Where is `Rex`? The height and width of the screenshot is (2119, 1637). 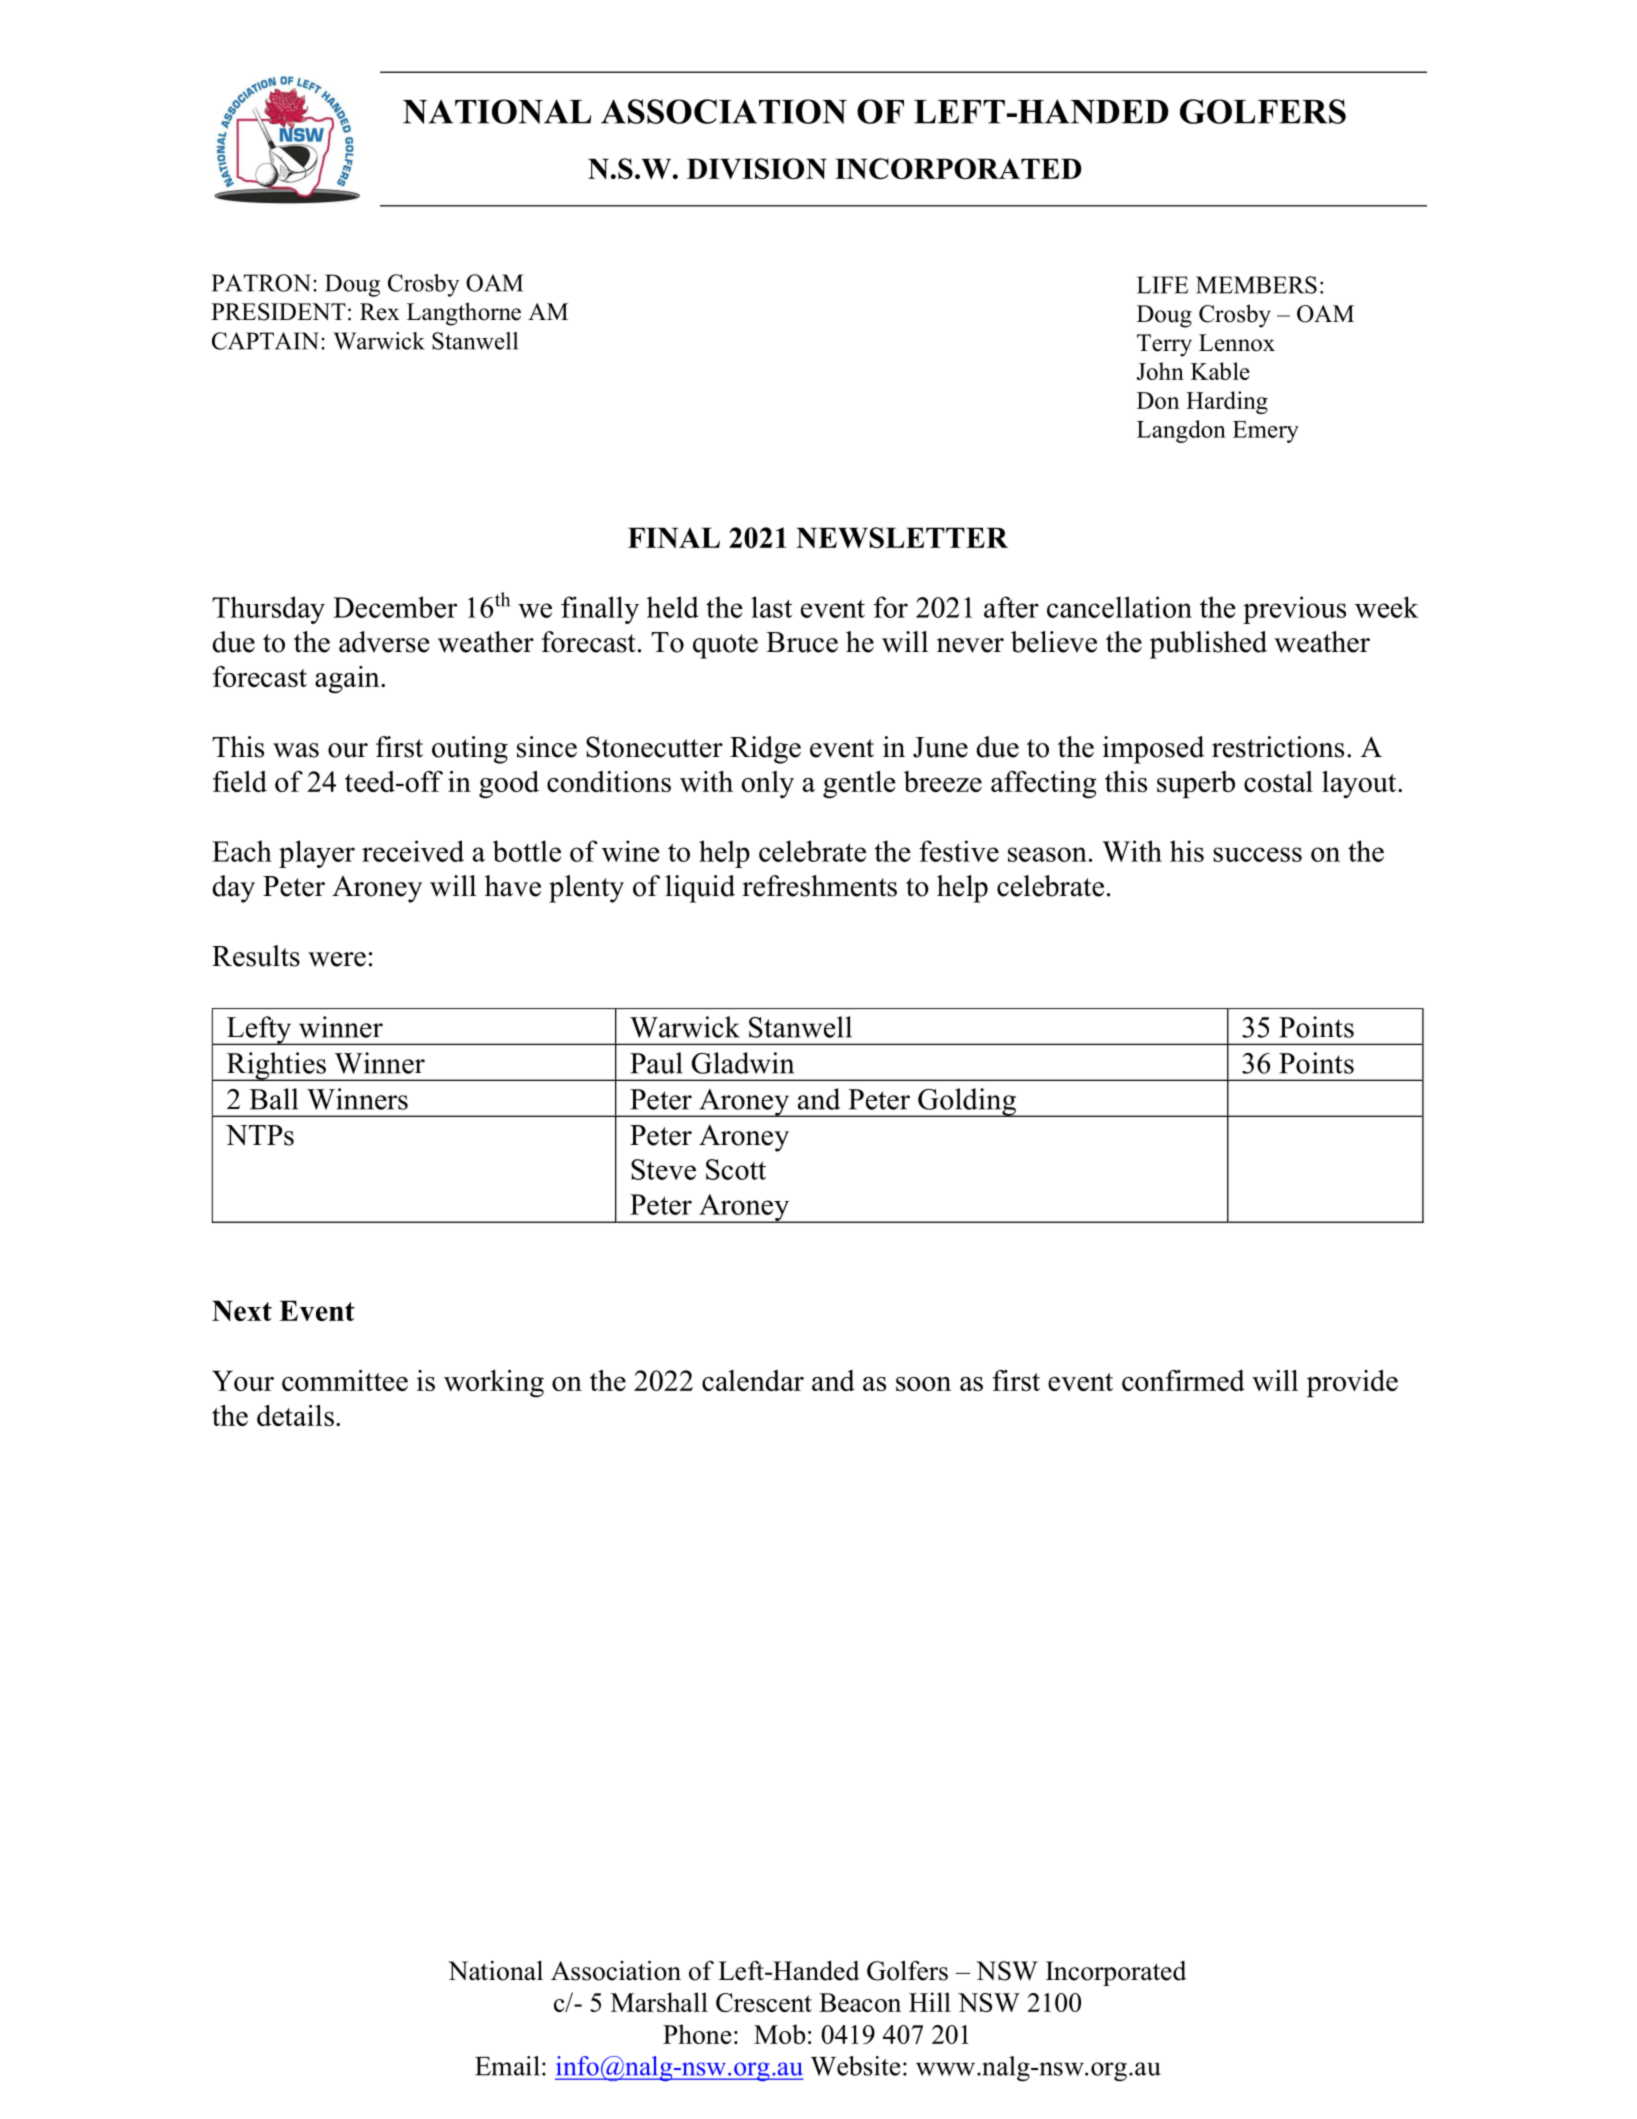
Rex is located at coordinates (380, 312).
